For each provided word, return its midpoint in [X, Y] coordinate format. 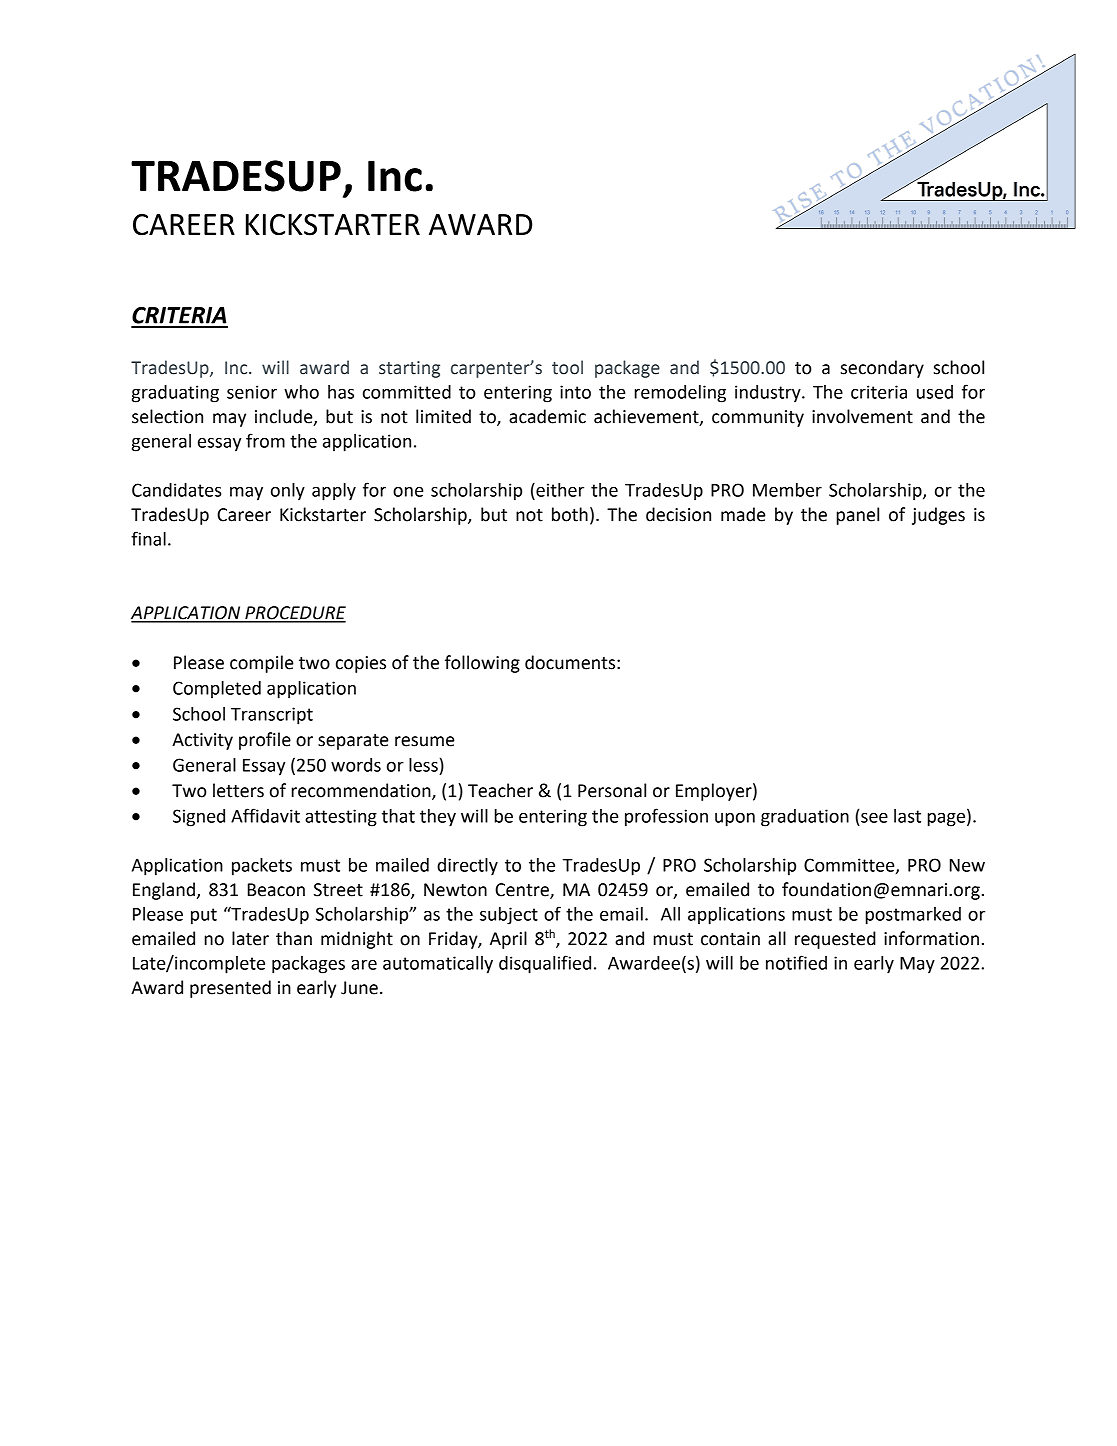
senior [252, 392]
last [907, 816]
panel [858, 516]
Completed [217, 690]
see [874, 817]
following [482, 664]
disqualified [545, 964]
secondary [882, 369]
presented [230, 989]
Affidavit [265, 815]
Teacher [500, 790]
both [570, 514]
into [575, 392]
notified [796, 962]
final [148, 538]
